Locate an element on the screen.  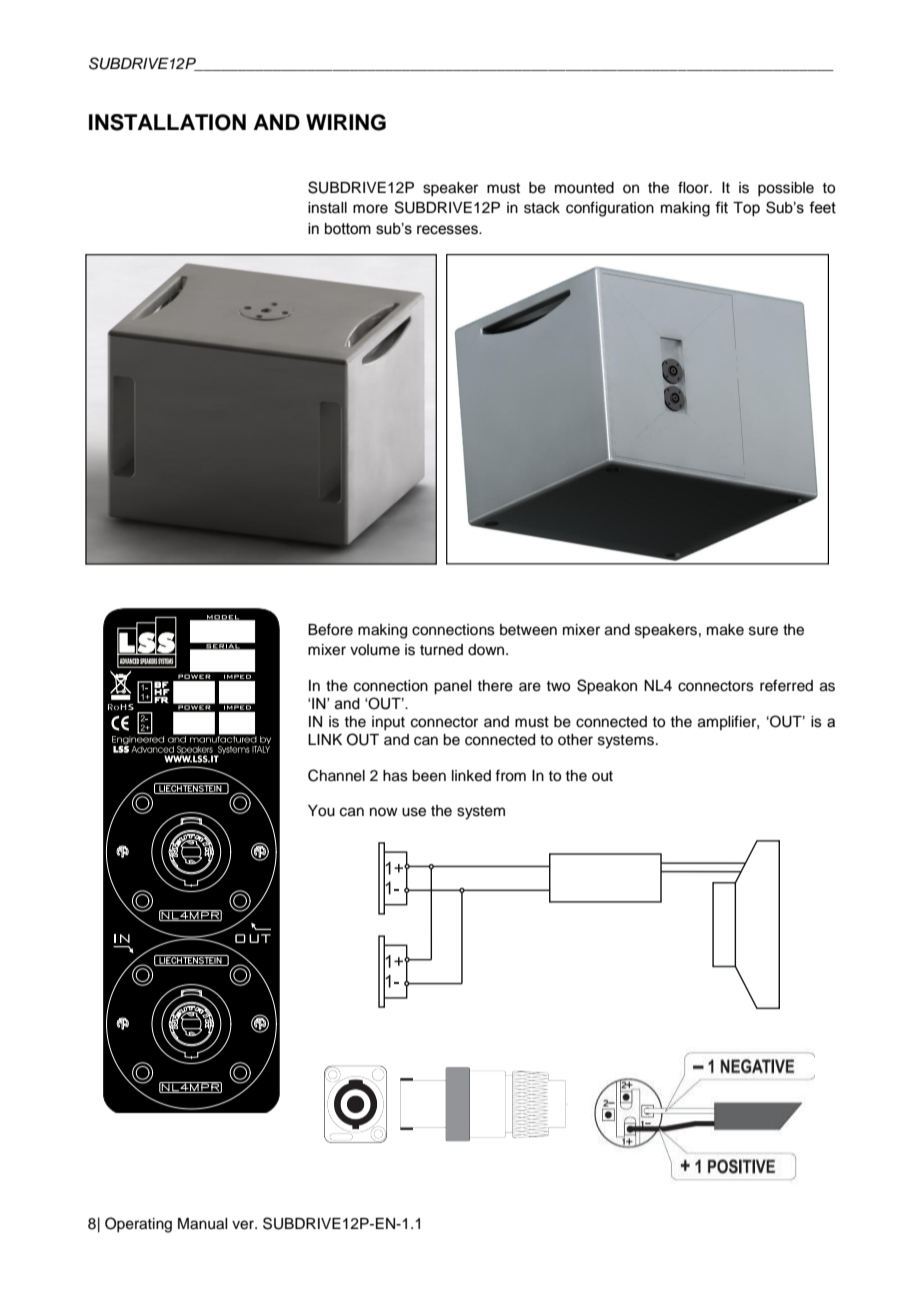
You is located at coordinates (321, 811).
